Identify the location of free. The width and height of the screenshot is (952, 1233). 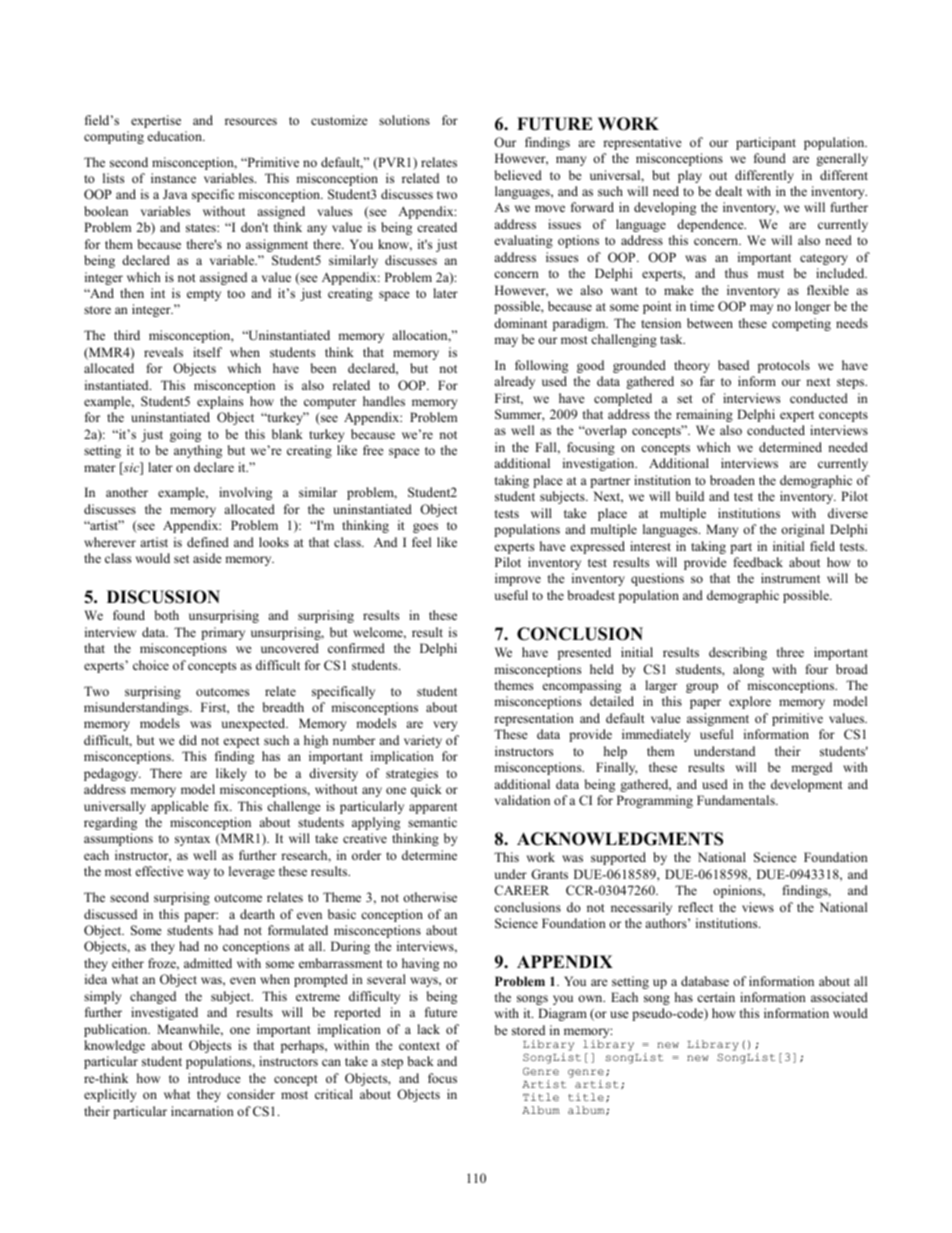
(373, 450).
